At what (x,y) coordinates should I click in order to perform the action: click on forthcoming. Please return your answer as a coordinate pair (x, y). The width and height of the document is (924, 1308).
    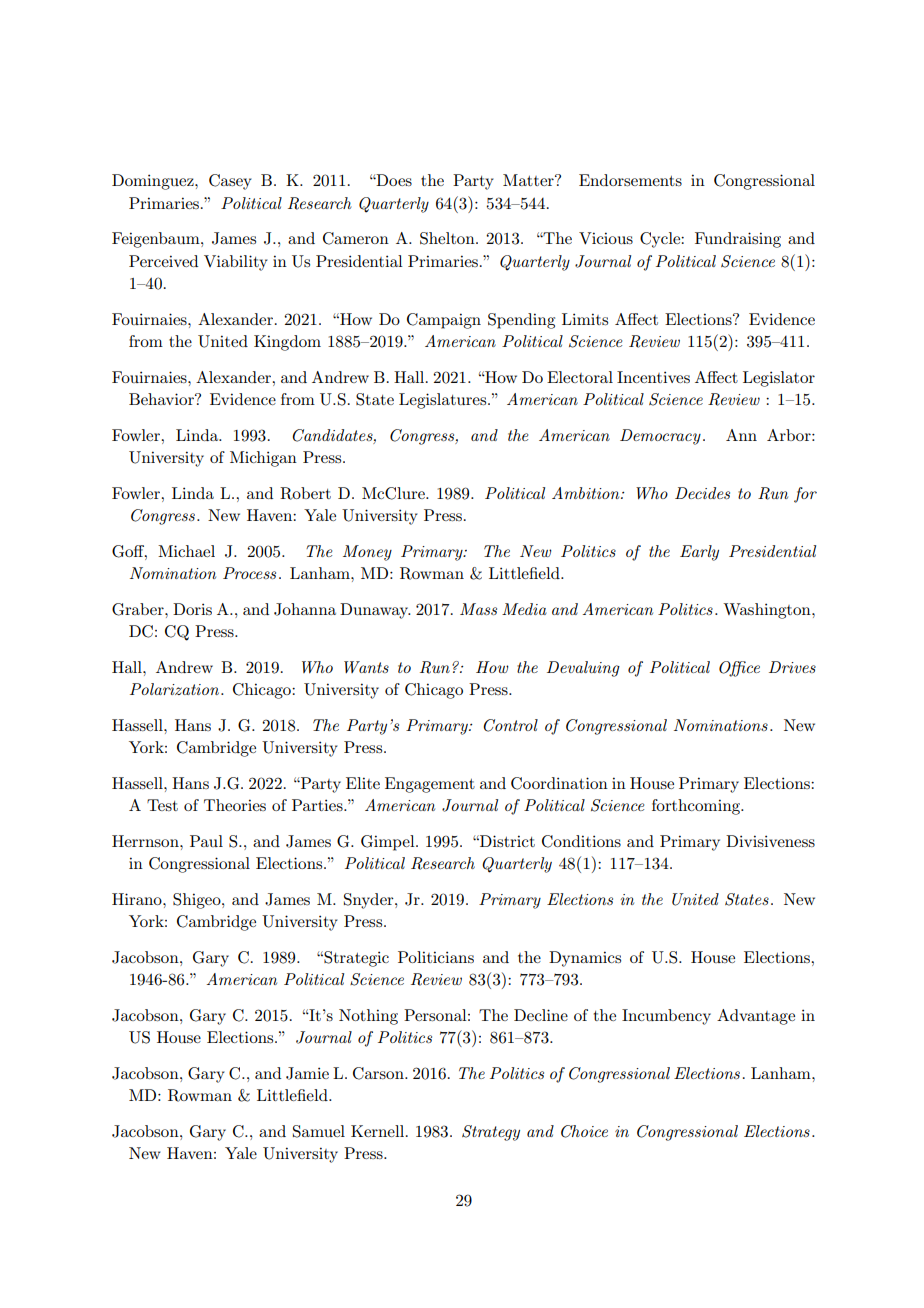
    Looking at the image, I should click on (697, 807).
